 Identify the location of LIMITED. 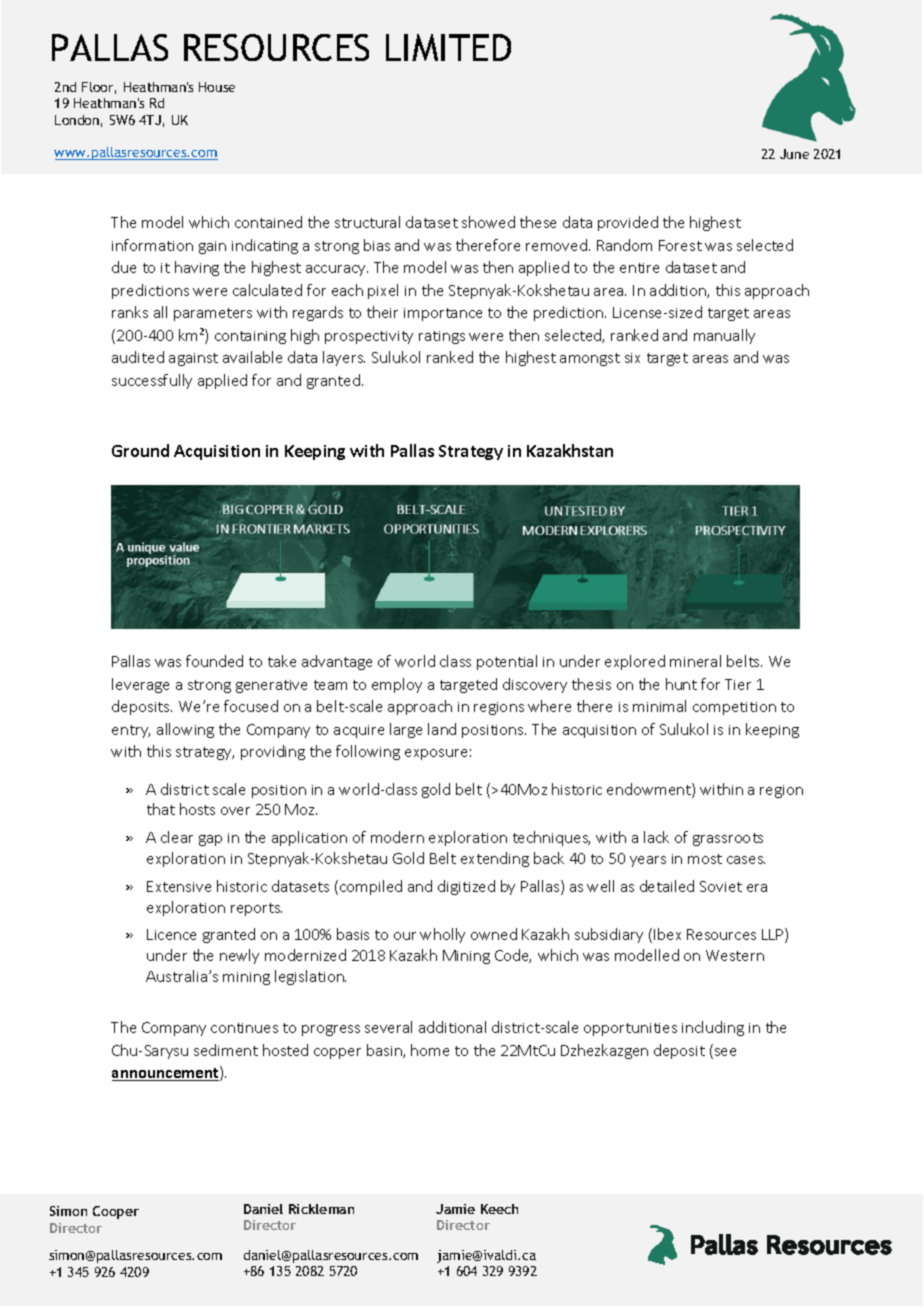
(448, 47).
